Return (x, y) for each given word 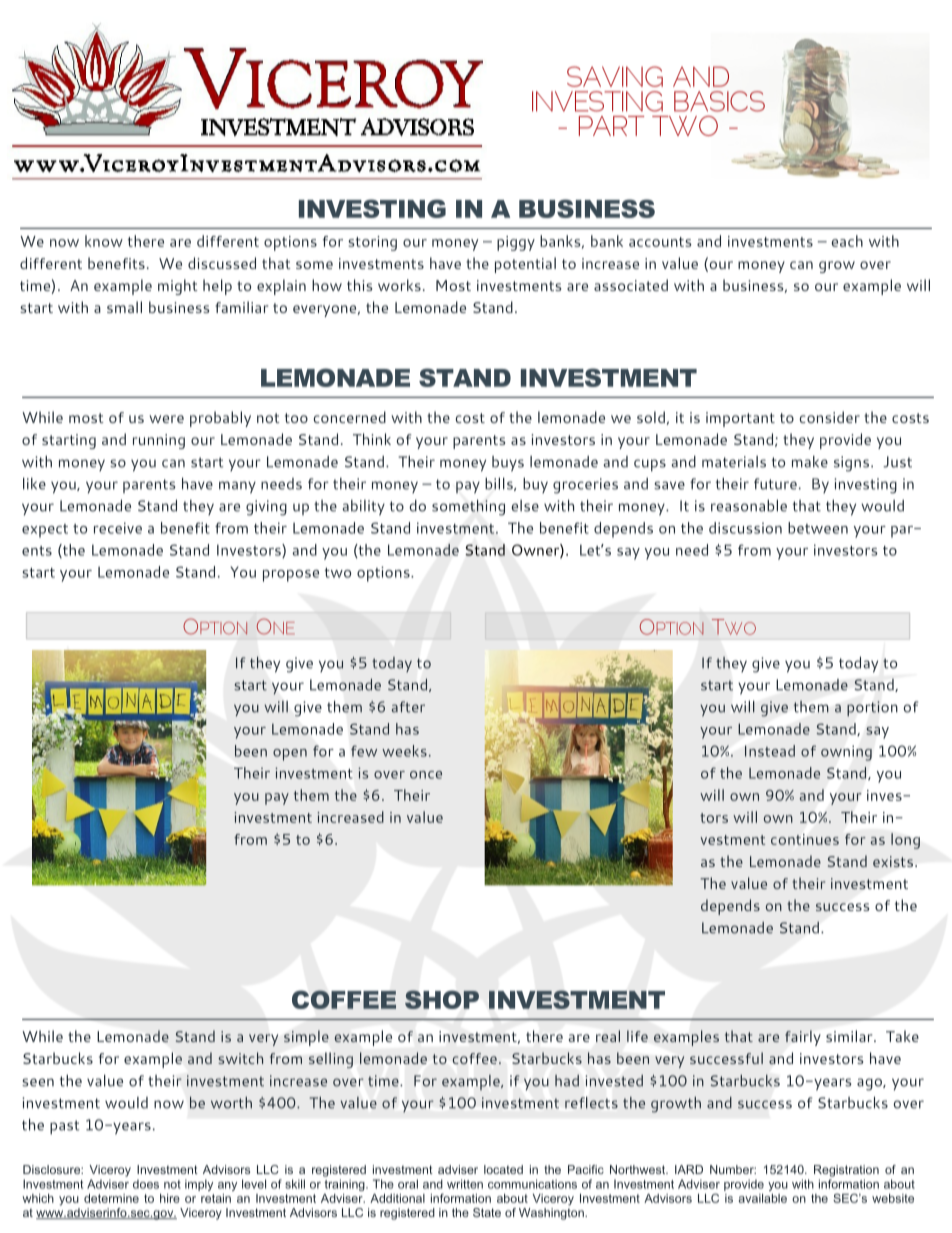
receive (118, 528)
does (146, 1184)
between (818, 528)
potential (525, 265)
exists (894, 861)
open (290, 755)
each (847, 241)
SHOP (442, 999)
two (338, 573)
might (178, 287)
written (465, 1184)
